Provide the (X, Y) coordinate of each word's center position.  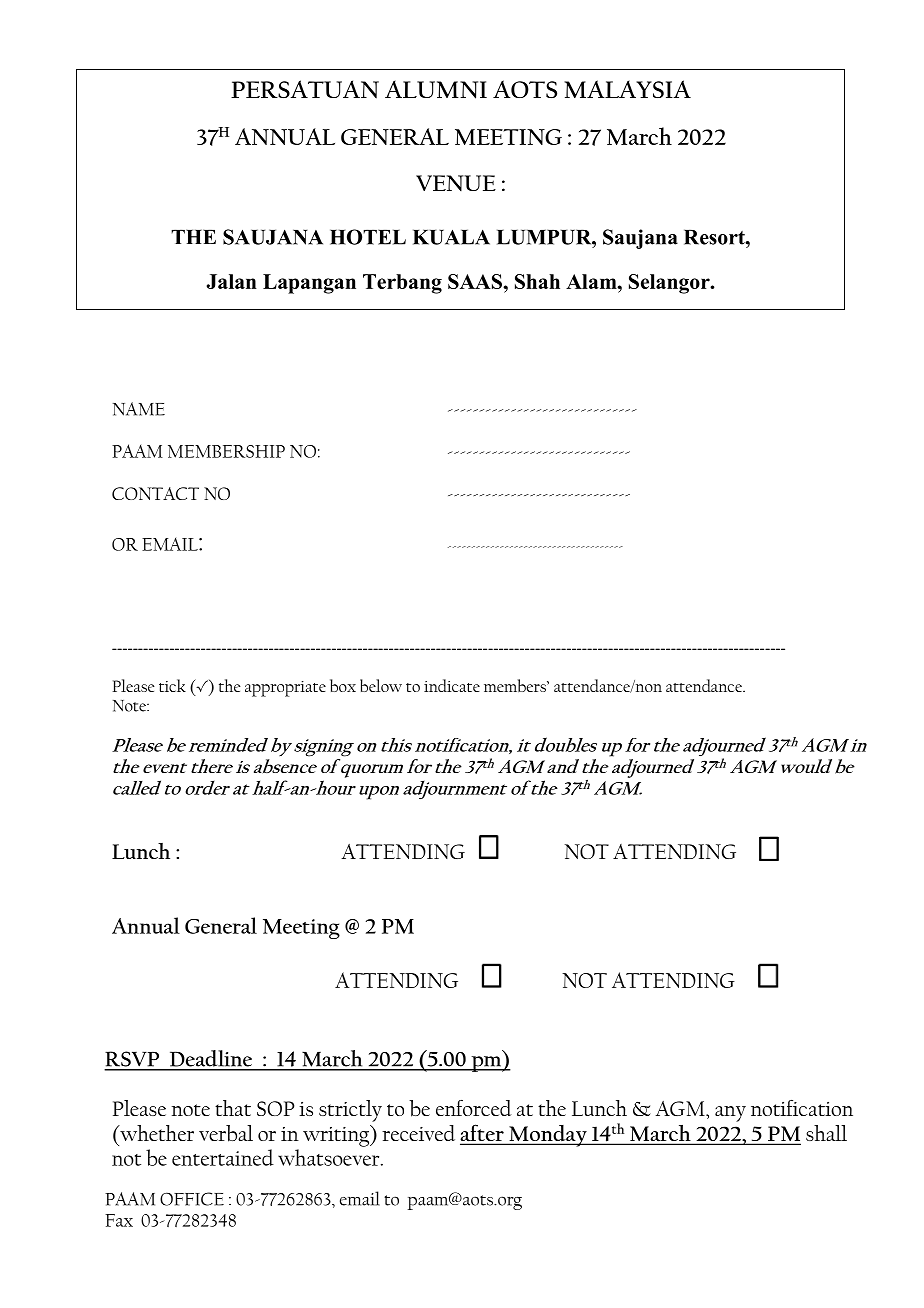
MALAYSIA (627, 89)
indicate (452, 685)
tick (172, 685)
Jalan (232, 281)
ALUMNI (436, 89)
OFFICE (192, 1199)
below (381, 685)
